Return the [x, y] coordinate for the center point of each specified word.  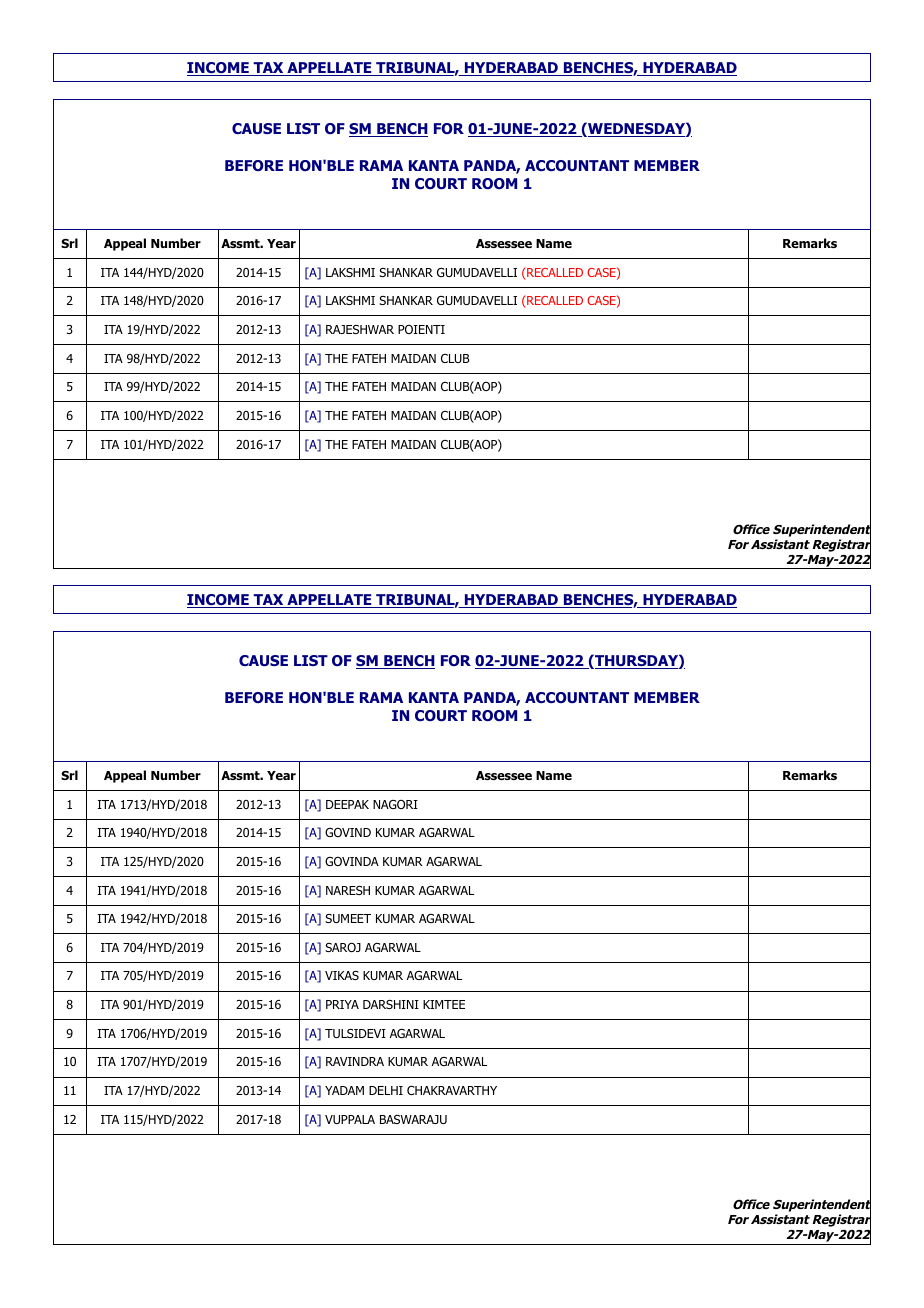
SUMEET [348, 918]
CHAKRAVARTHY [452, 1090]
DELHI [386, 1090]
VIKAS [342, 975]
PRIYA [342, 1004]
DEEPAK [347, 804]
